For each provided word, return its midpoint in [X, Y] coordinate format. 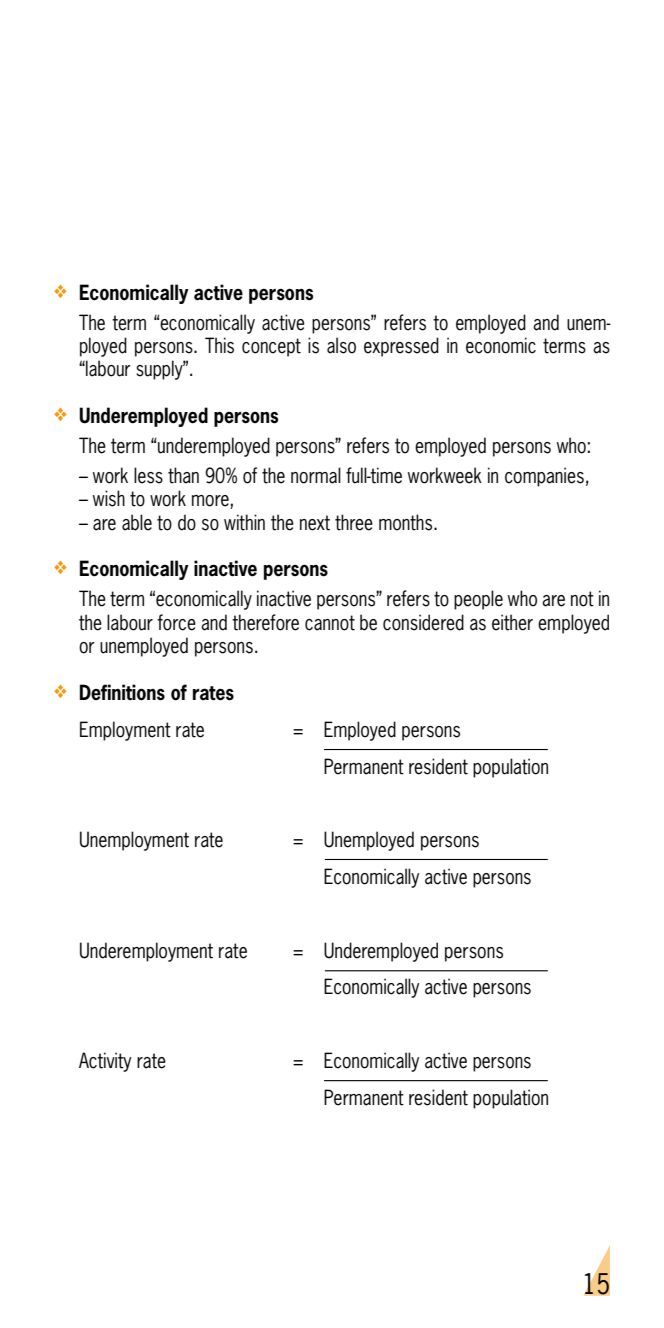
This [219, 345]
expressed [401, 347]
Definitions [122, 692]
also [341, 345]
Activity [105, 1062]
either [512, 622]
